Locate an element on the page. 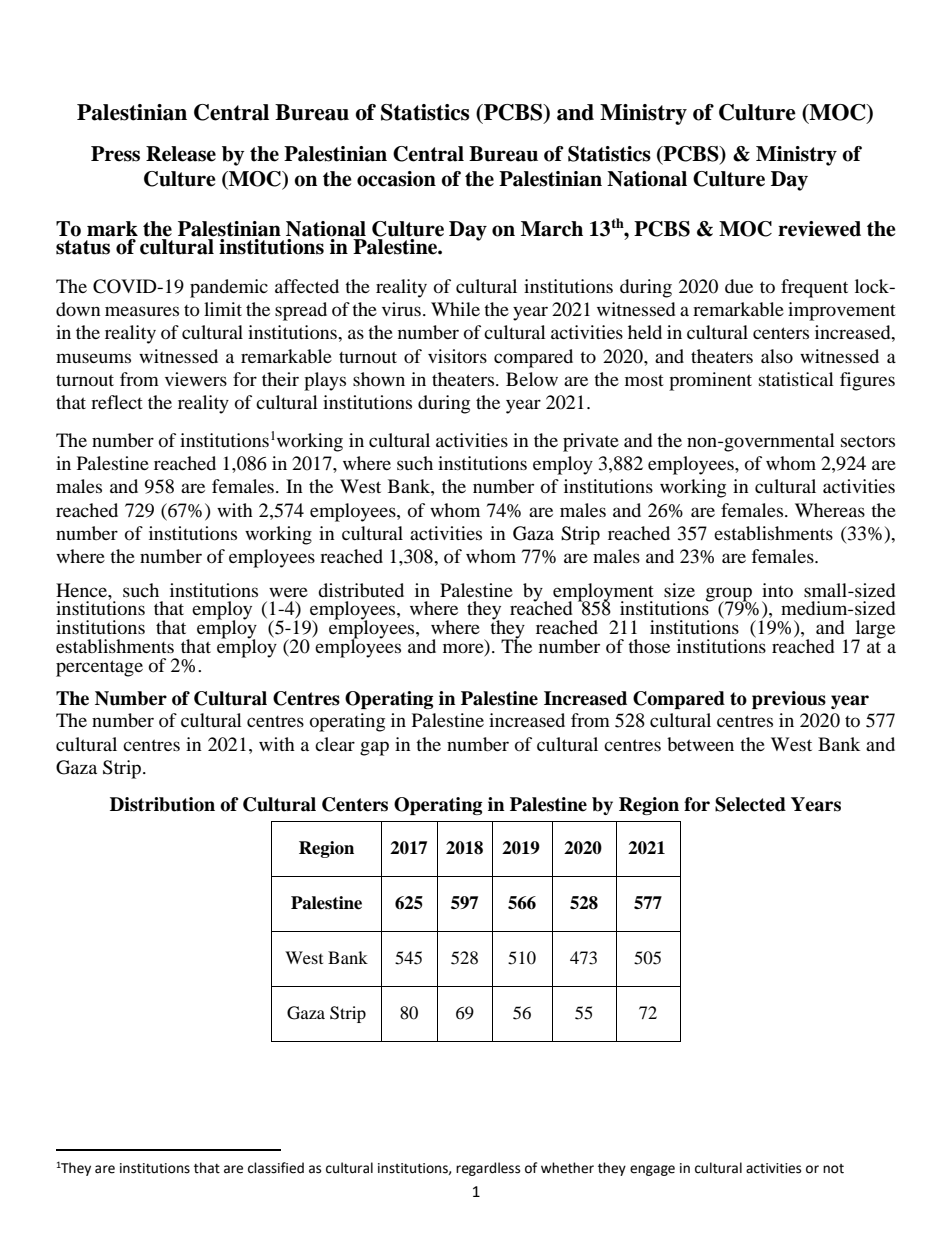  reviewed is located at coordinates (819, 229).
